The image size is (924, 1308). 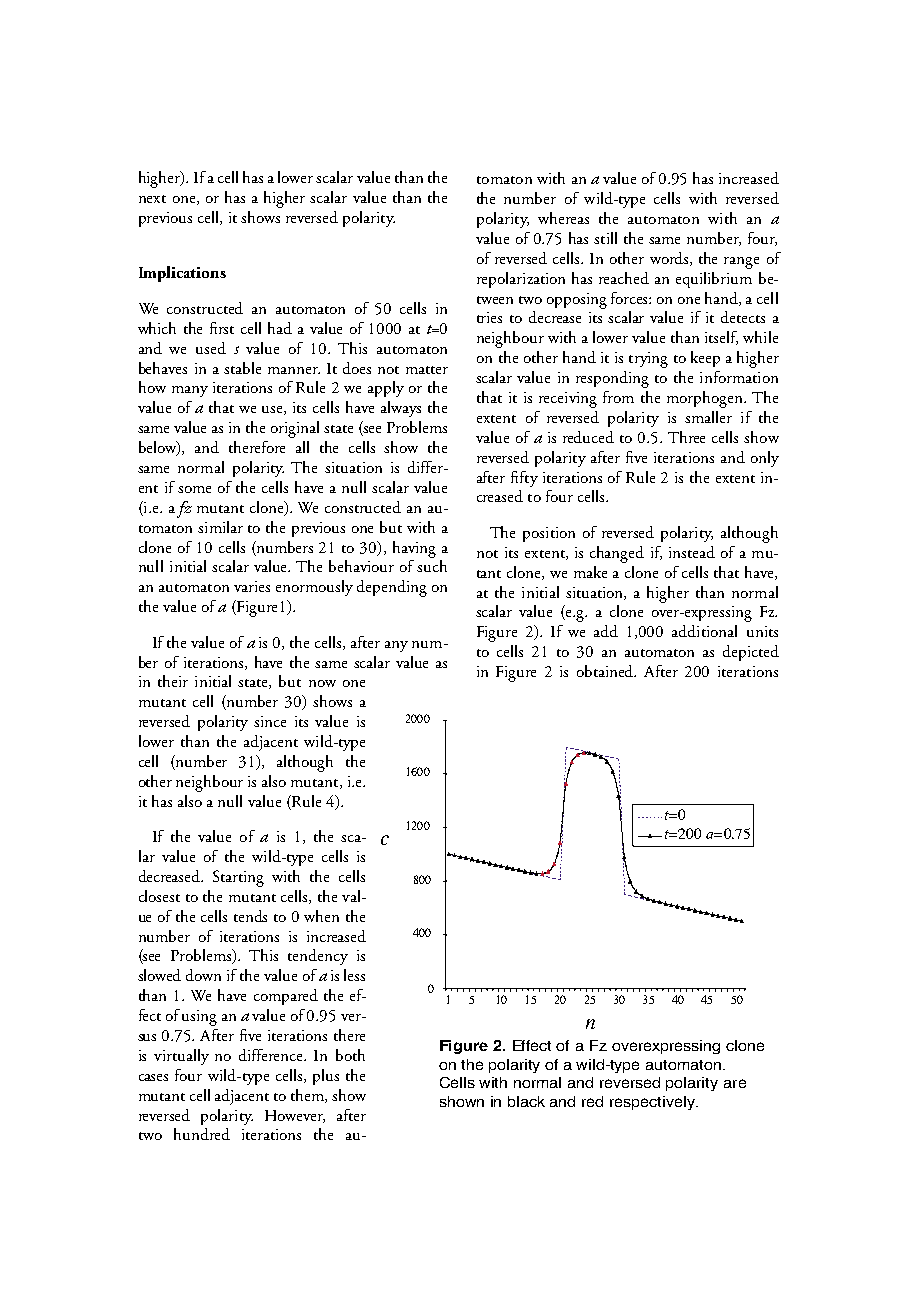 I want to click on tends, so click(x=250, y=916).
